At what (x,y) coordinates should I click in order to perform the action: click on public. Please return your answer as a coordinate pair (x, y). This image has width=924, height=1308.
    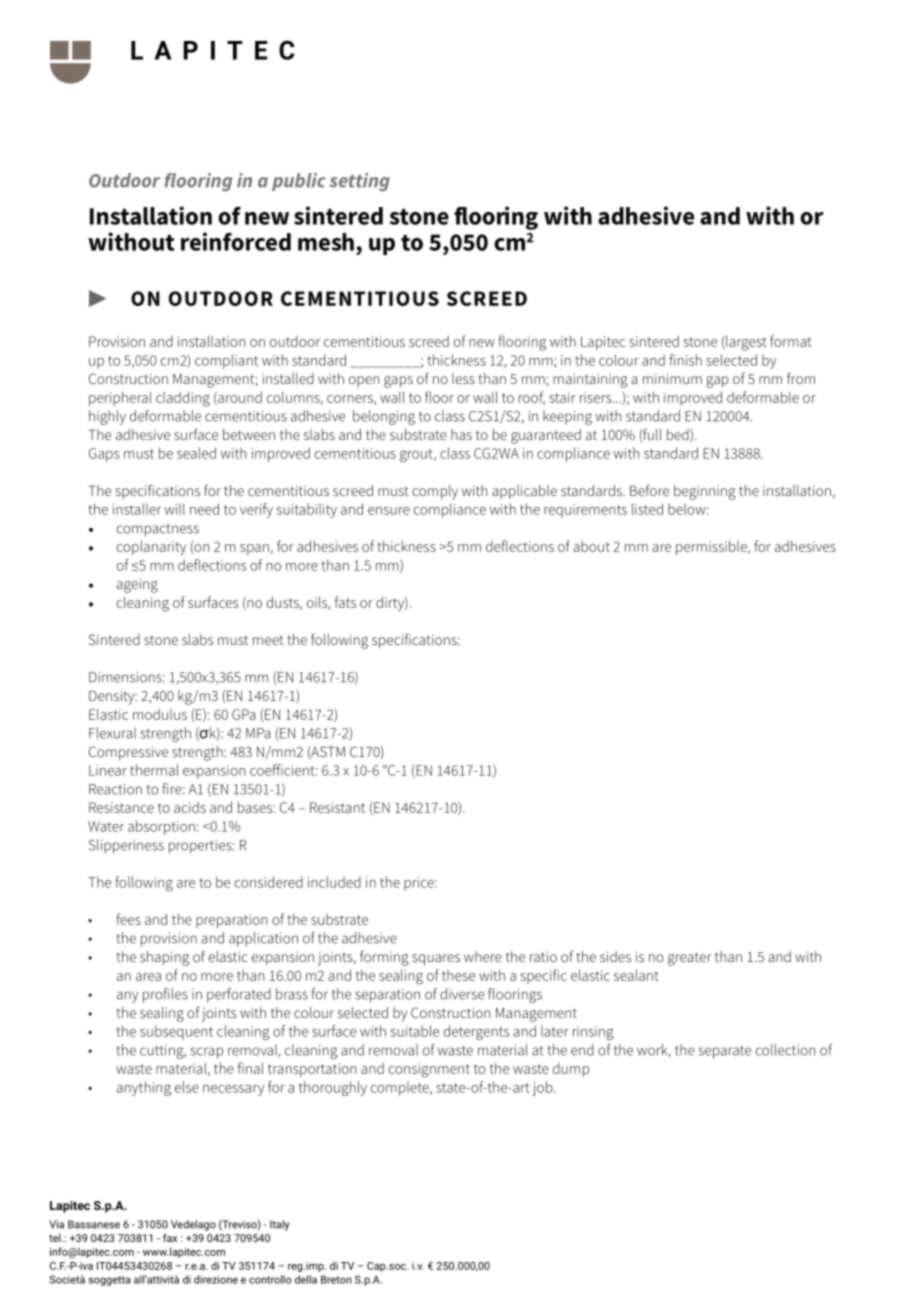
    Looking at the image, I should click on (299, 182).
